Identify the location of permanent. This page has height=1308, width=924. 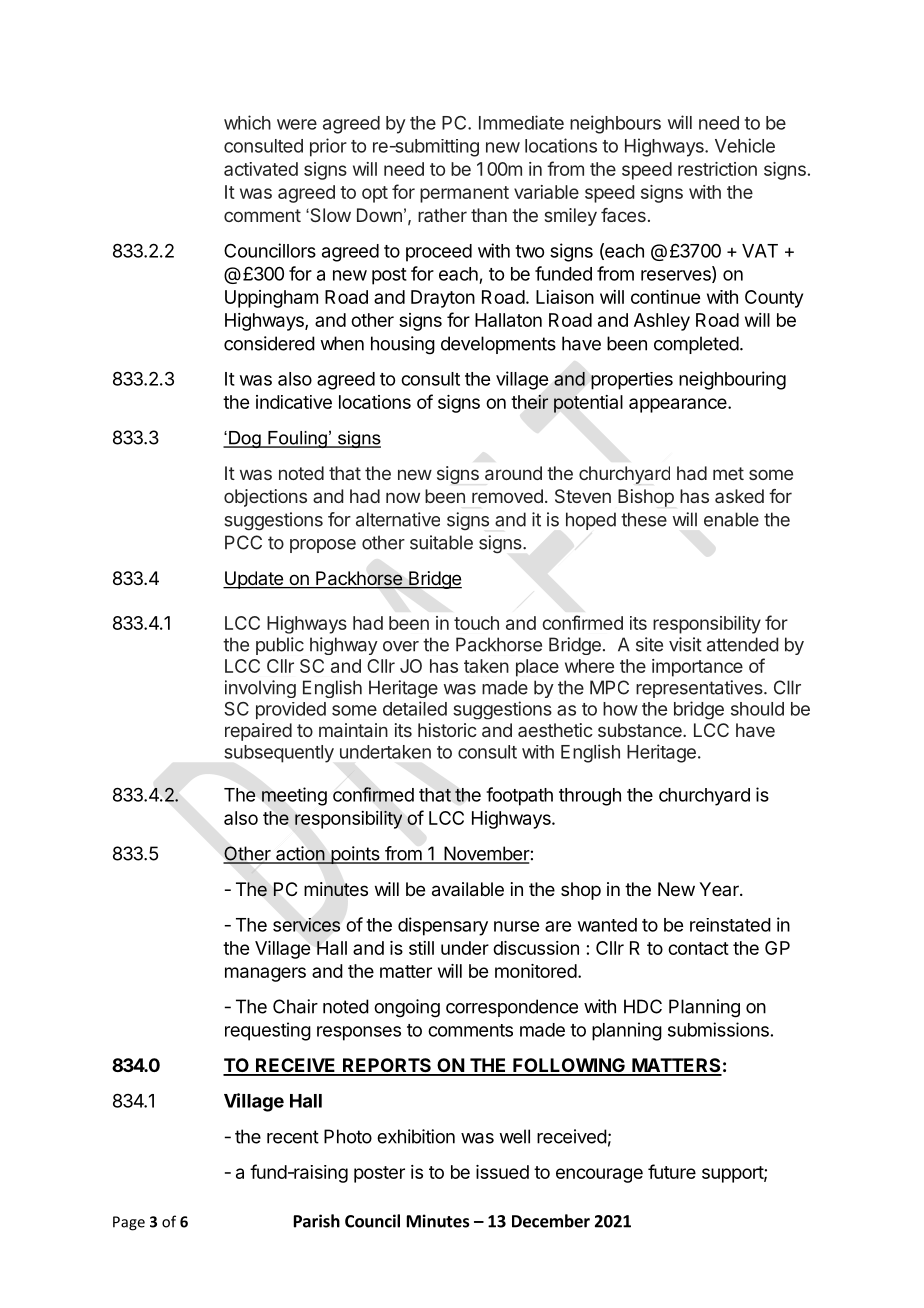
(464, 194).
